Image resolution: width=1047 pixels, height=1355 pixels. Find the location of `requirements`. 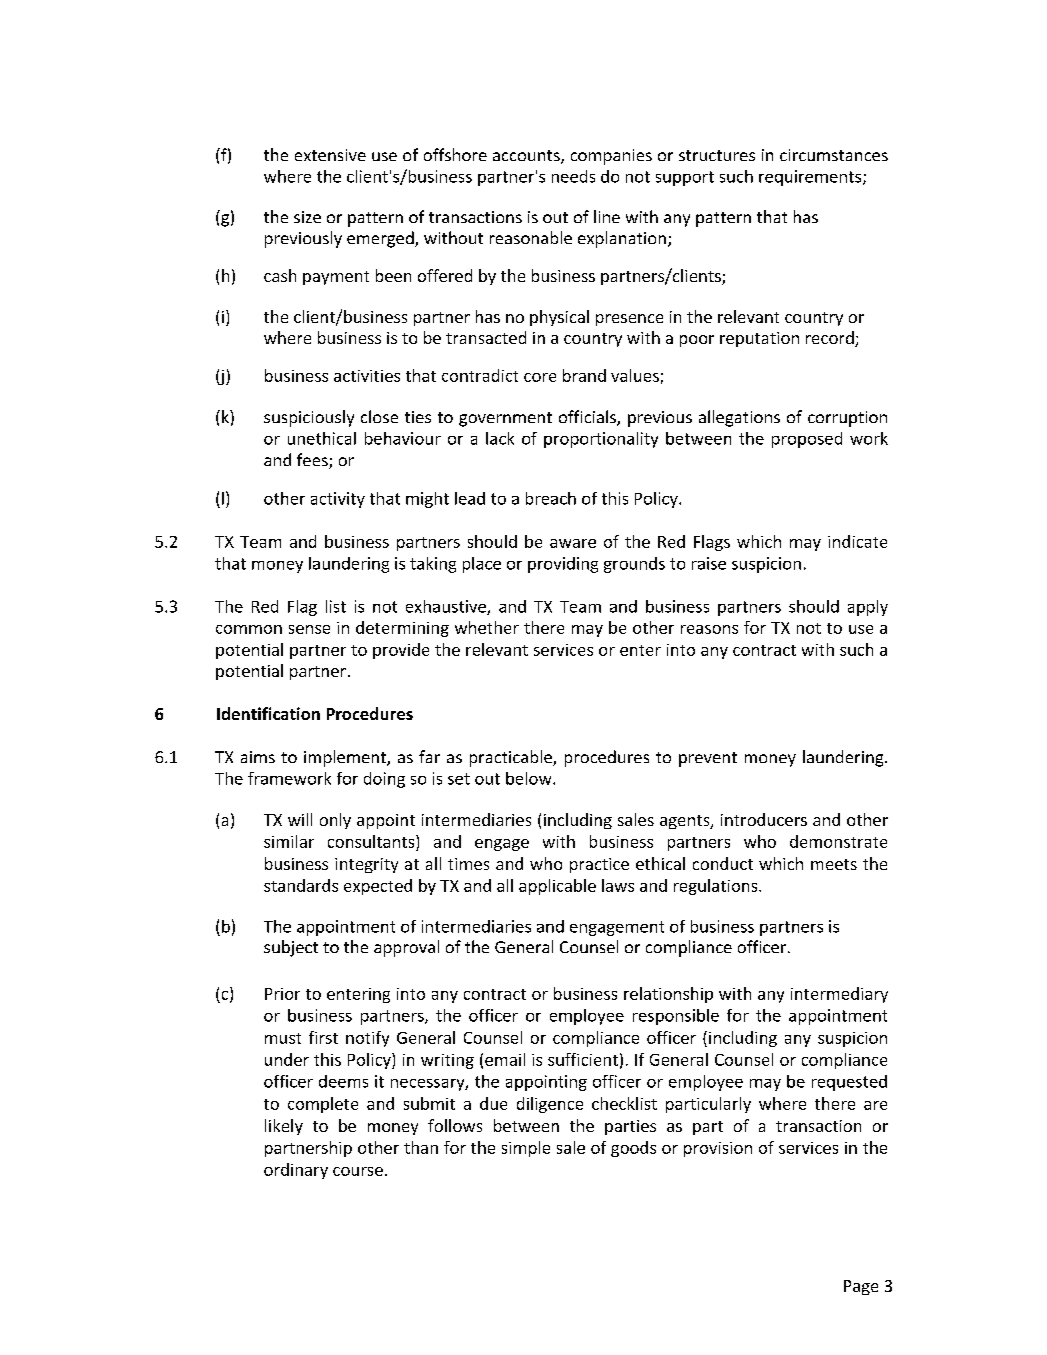

requirements is located at coordinates (811, 178).
